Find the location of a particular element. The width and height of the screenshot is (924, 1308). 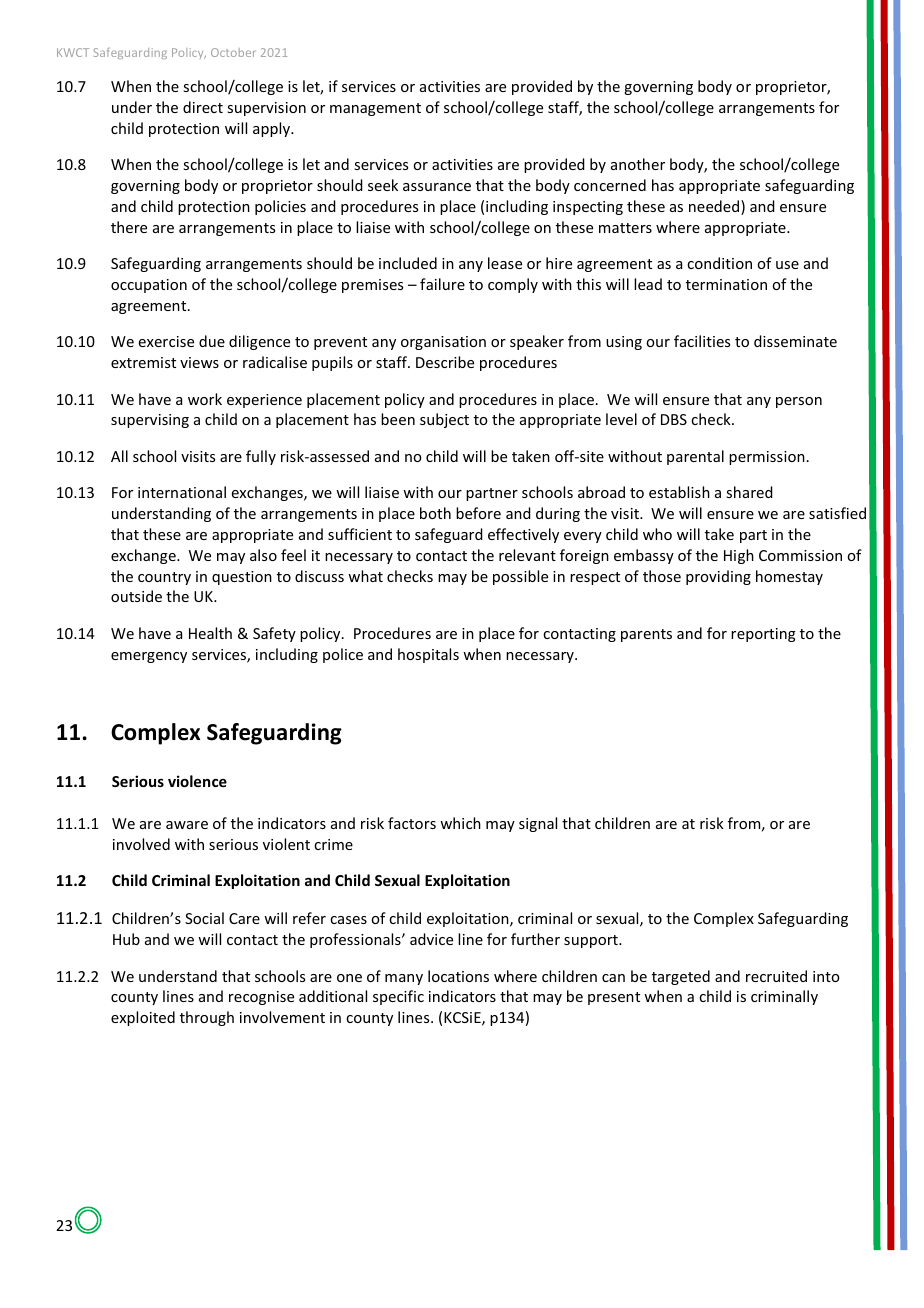

through is located at coordinates (207, 1018).
